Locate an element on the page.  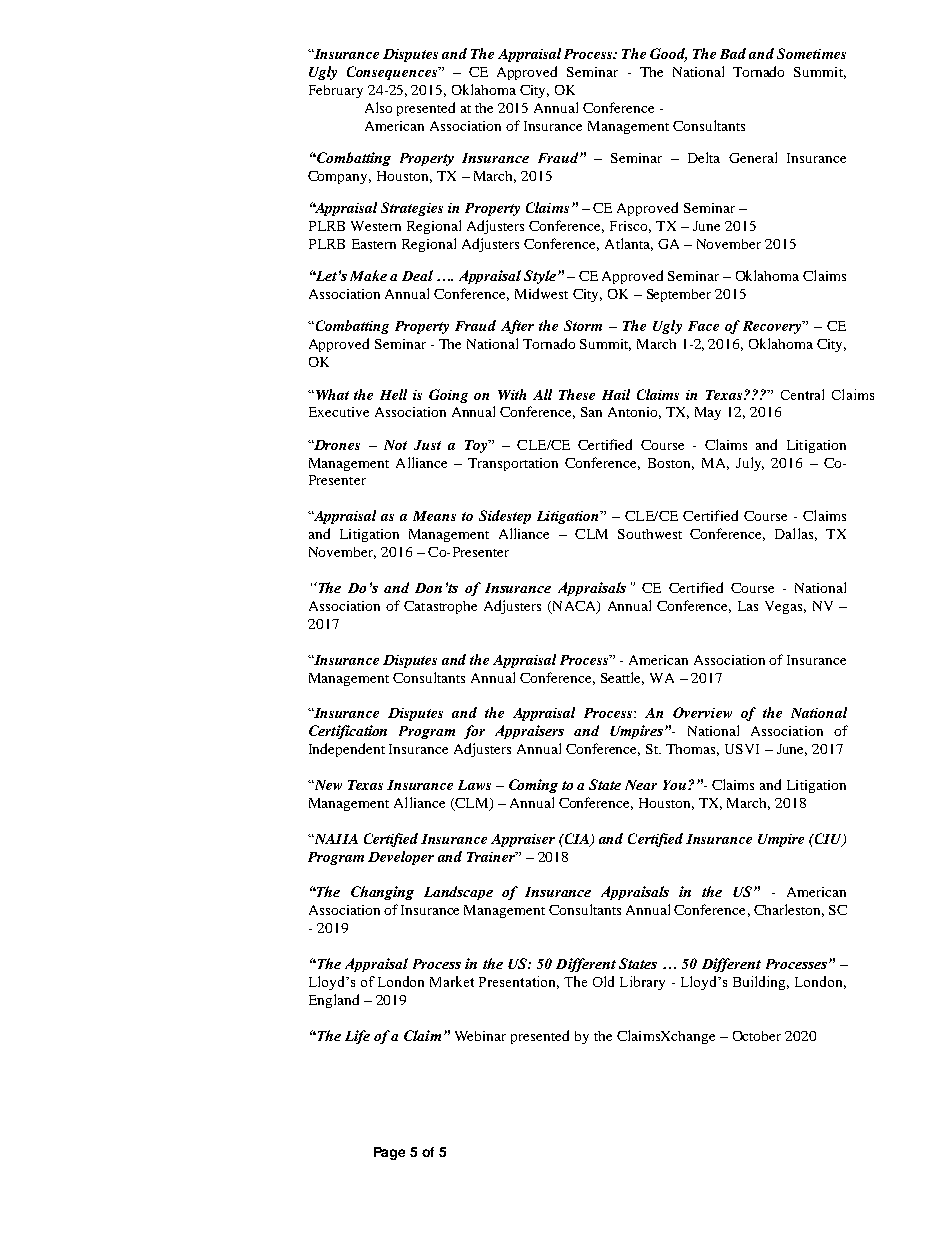
Consequences is located at coordinates (393, 73).
